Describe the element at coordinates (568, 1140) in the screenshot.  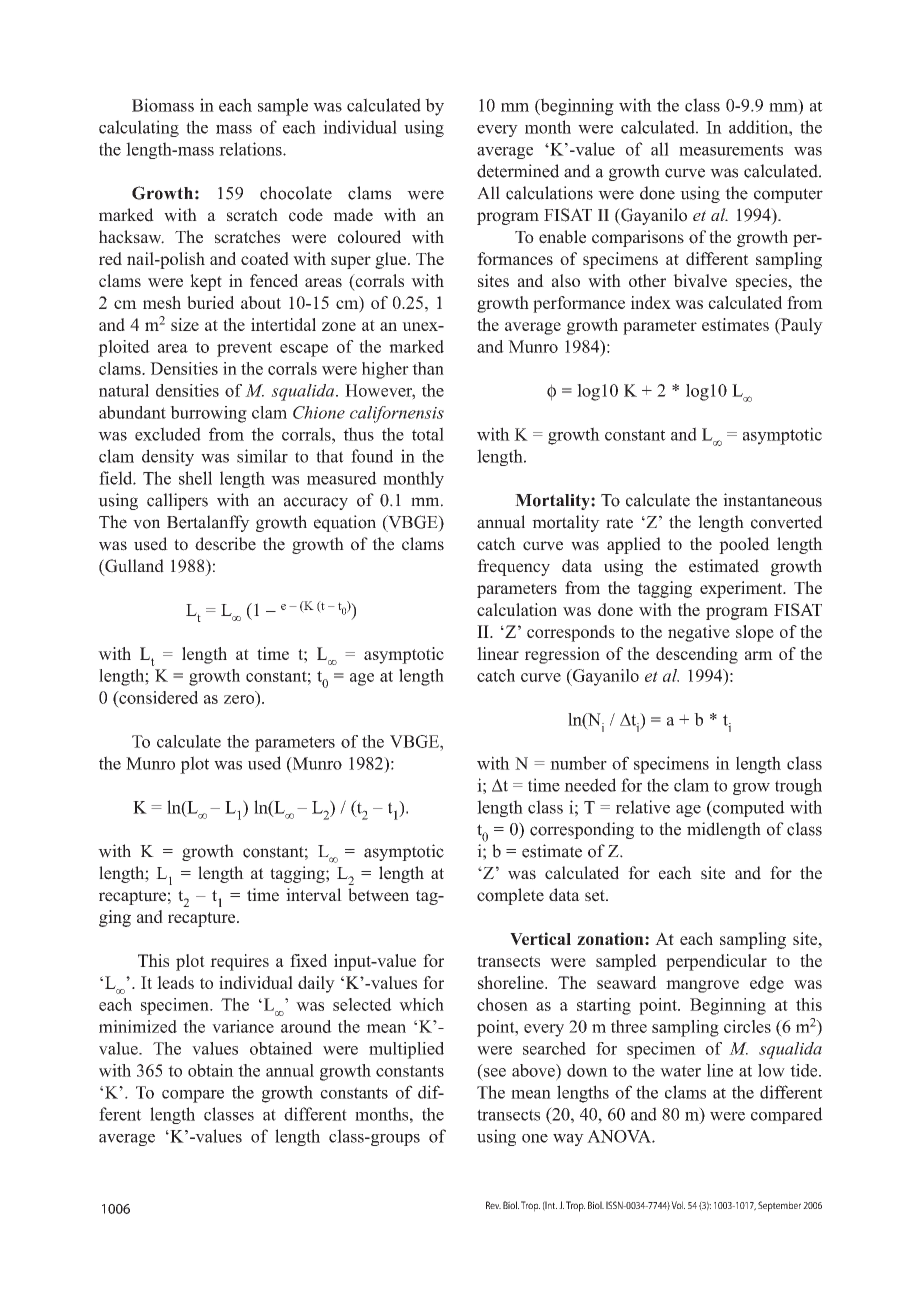
I see `way` at that location.
